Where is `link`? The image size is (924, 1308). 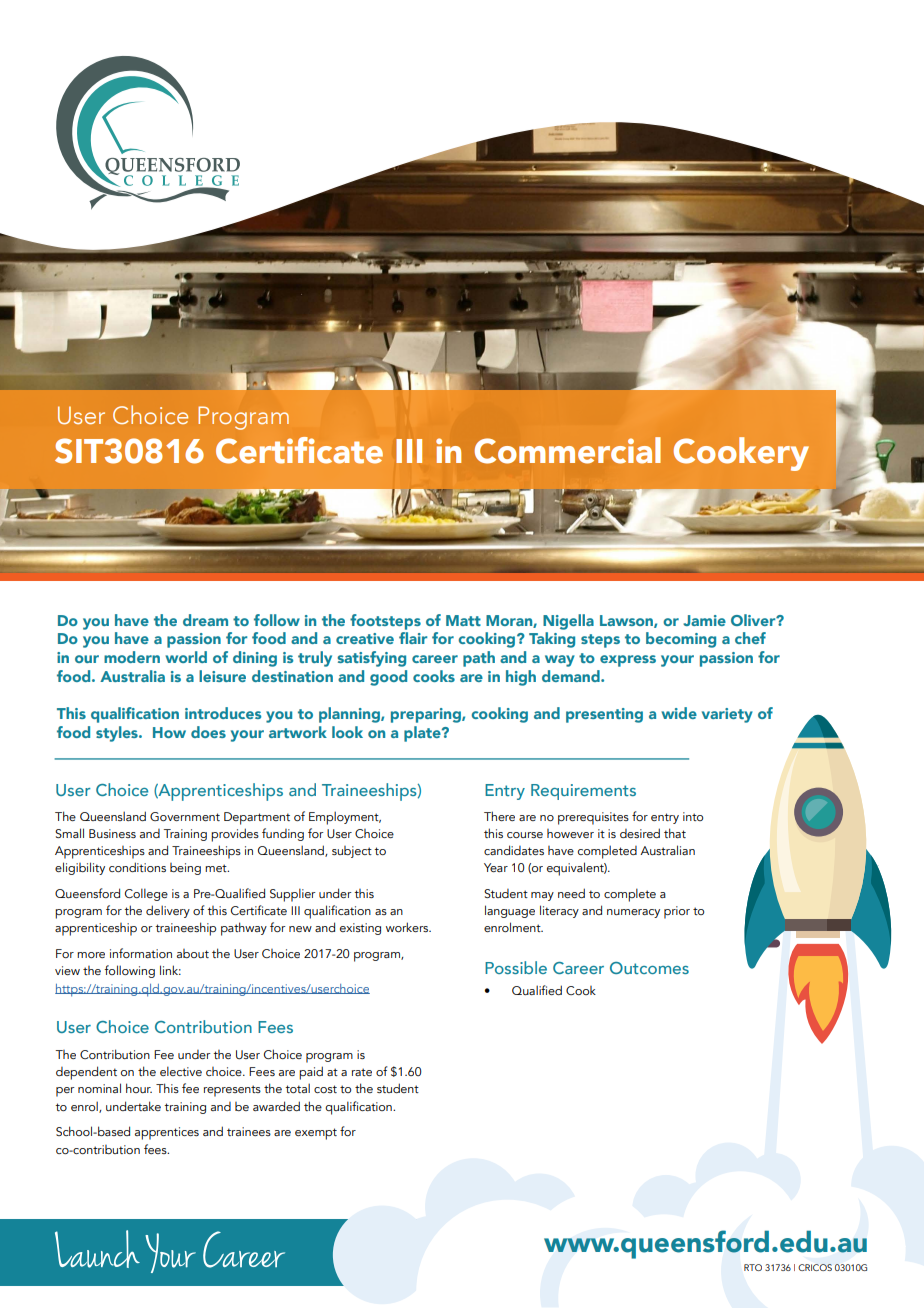 link is located at coordinates (170, 970).
